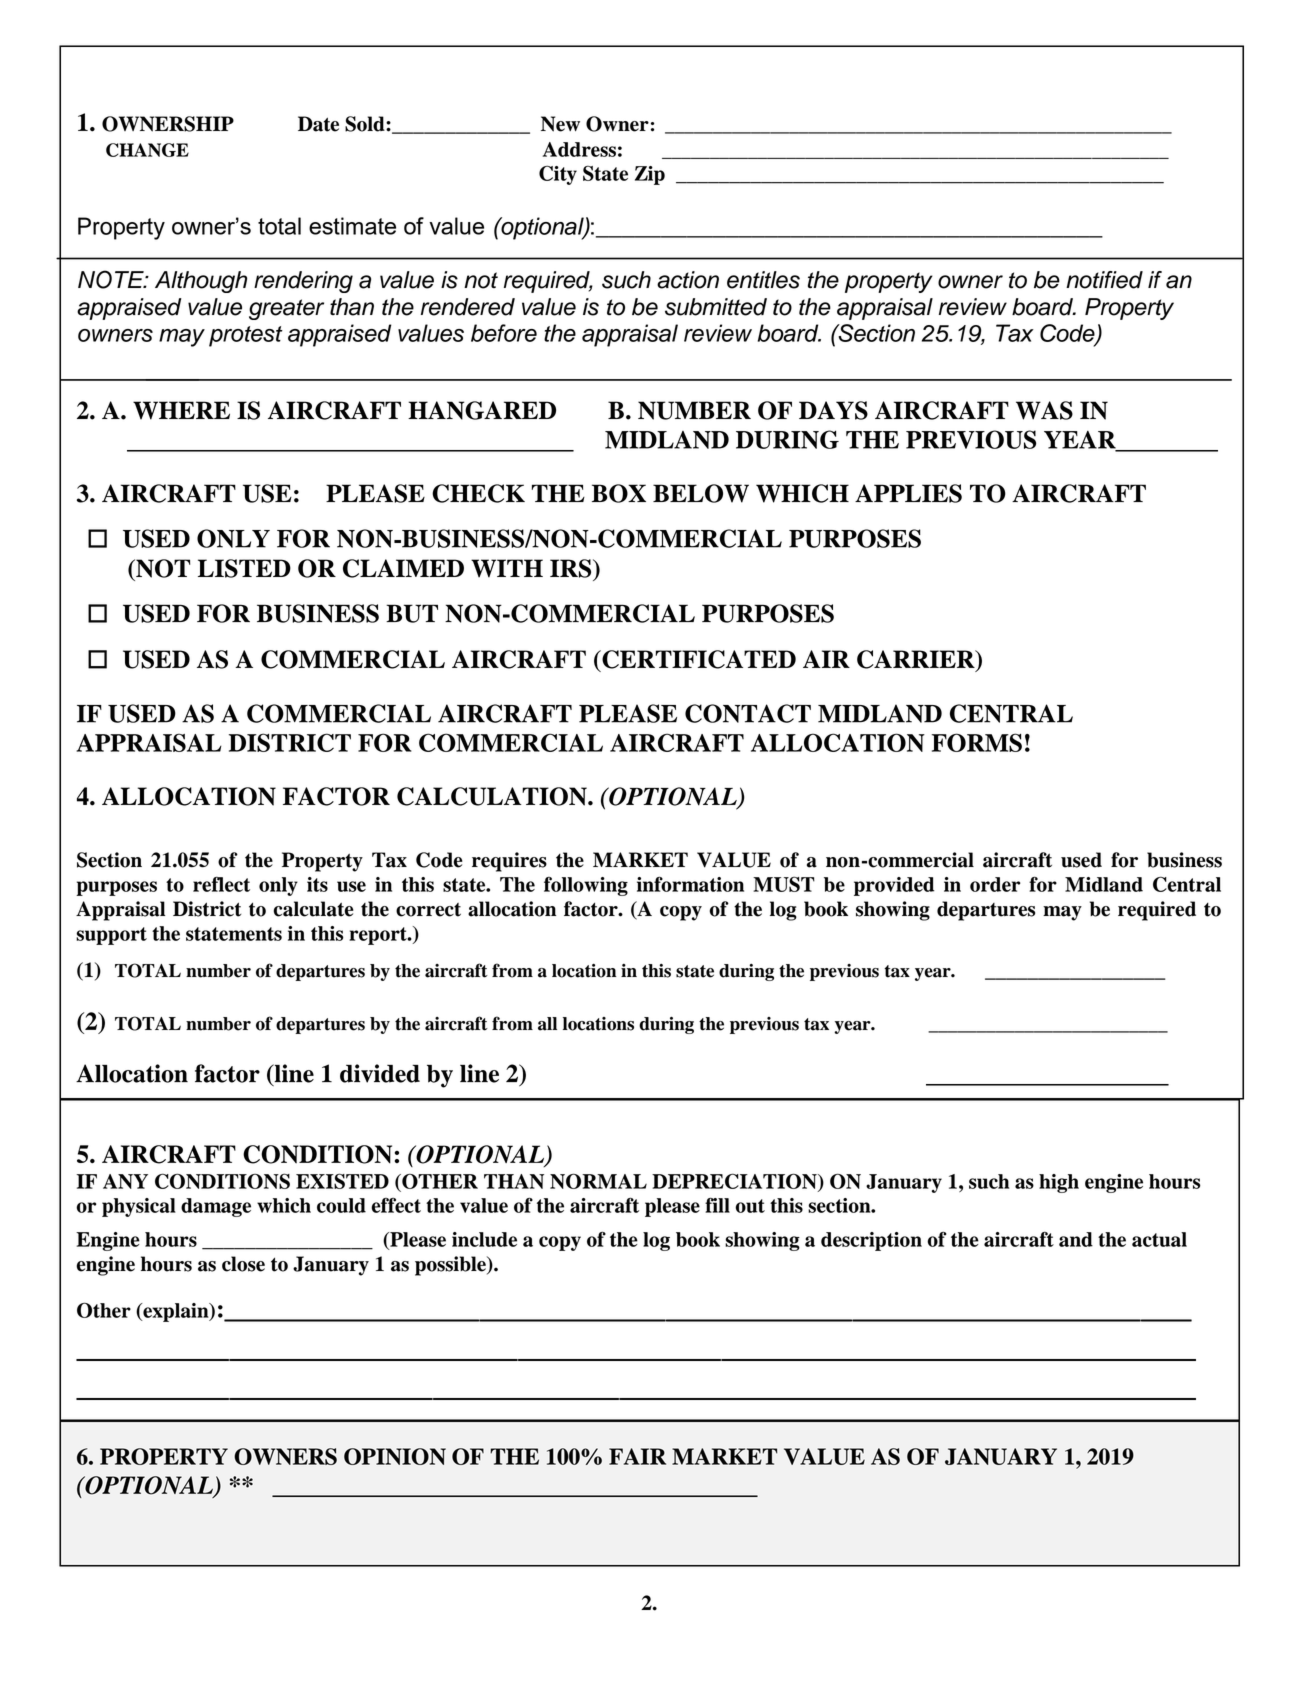 The image size is (1299, 1681). Describe the element at coordinates (1059, 1183) in the image. I see `high` at that location.
